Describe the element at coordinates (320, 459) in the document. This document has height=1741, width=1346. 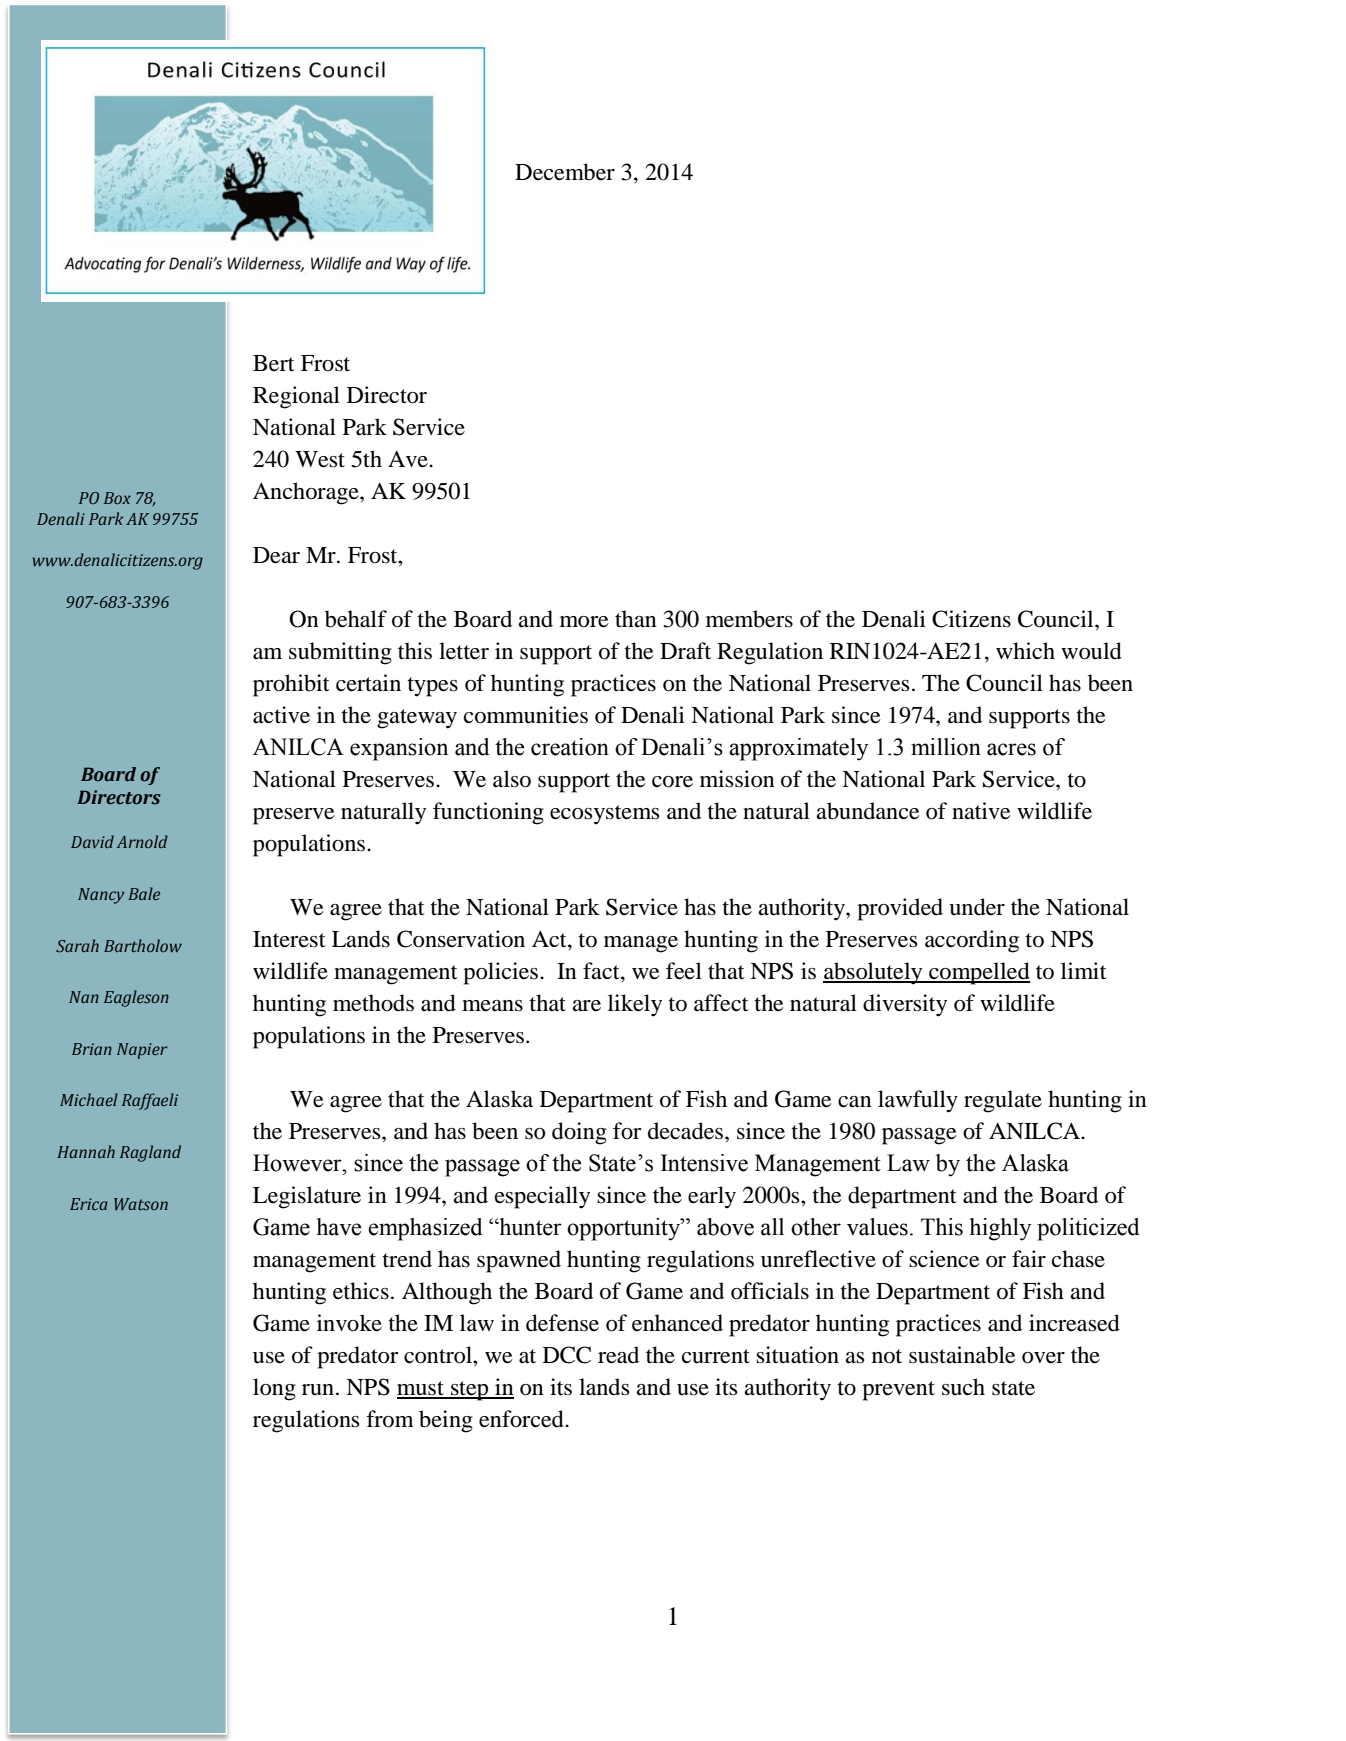
I see `West` at that location.
